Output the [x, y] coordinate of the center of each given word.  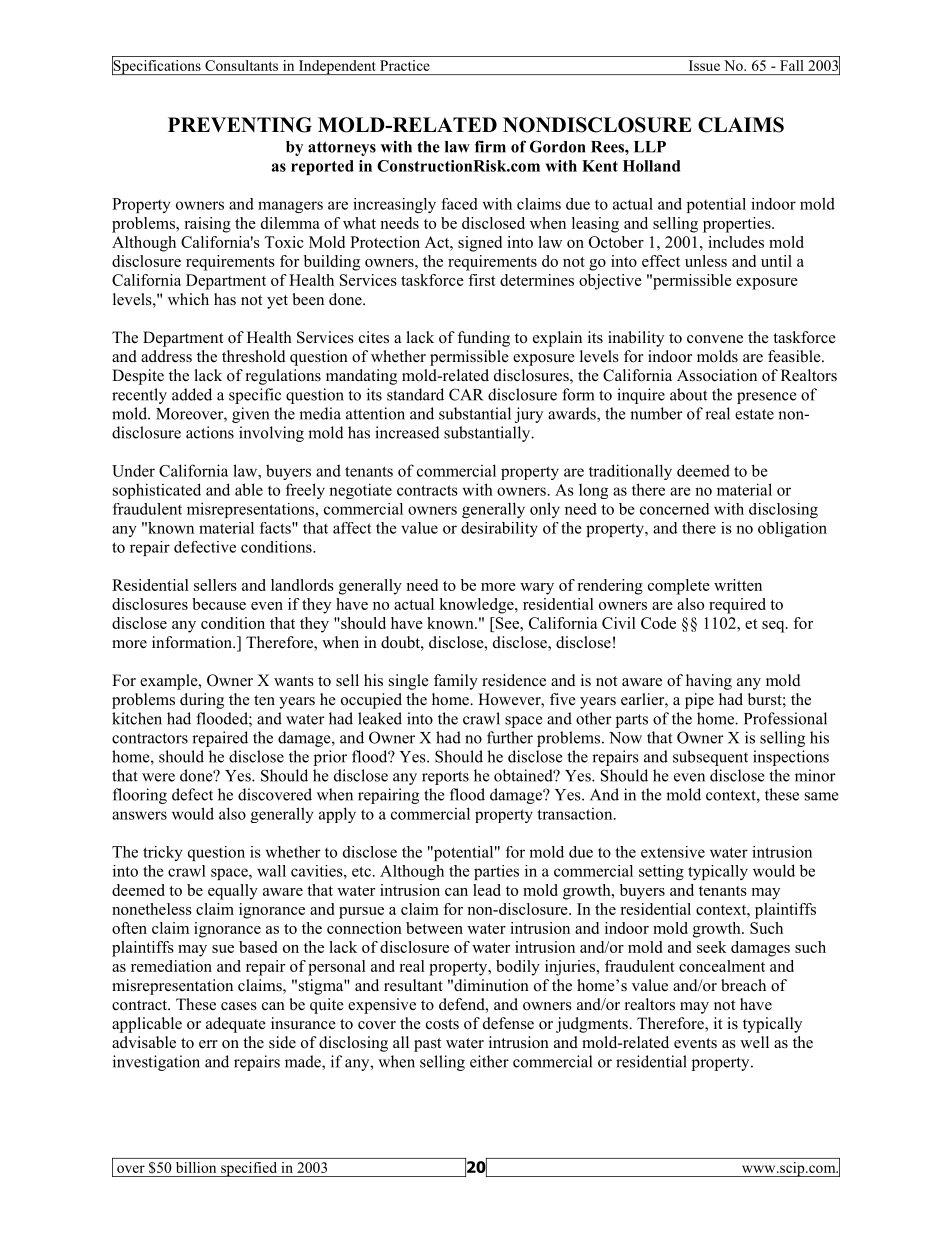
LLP [650, 147]
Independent [337, 67]
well [754, 1042]
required [737, 606]
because [219, 604]
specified [249, 1169]
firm [490, 146]
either [489, 1061]
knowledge [477, 606]
